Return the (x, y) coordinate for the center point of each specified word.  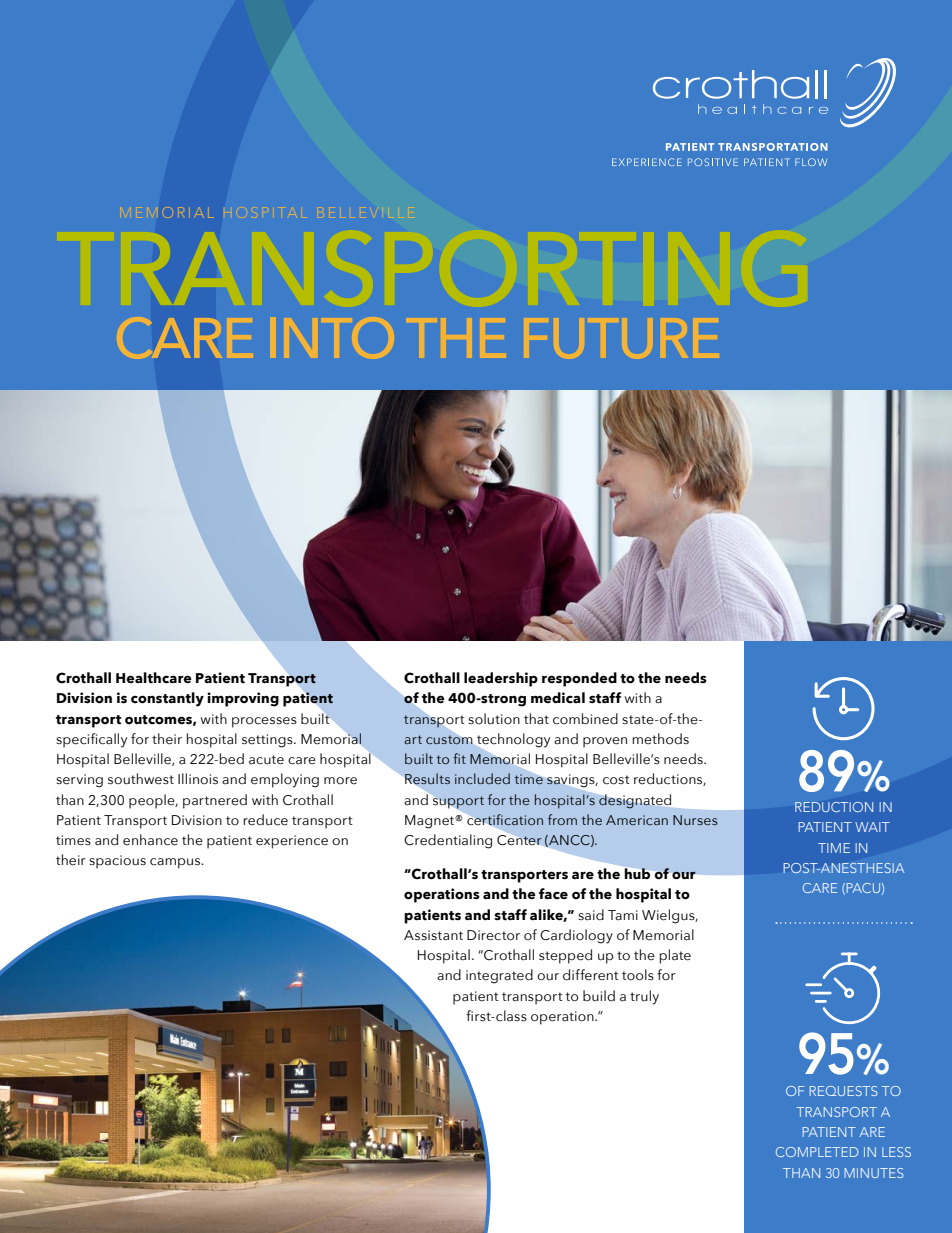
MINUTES (874, 1173)
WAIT (872, 827)
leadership (501, 679)
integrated (499, 976)
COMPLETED (817, 1152)
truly (644, 997)
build (599, 995)
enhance (150, 840)
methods (660, 739)
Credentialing (448, 841)
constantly (167, 699)
